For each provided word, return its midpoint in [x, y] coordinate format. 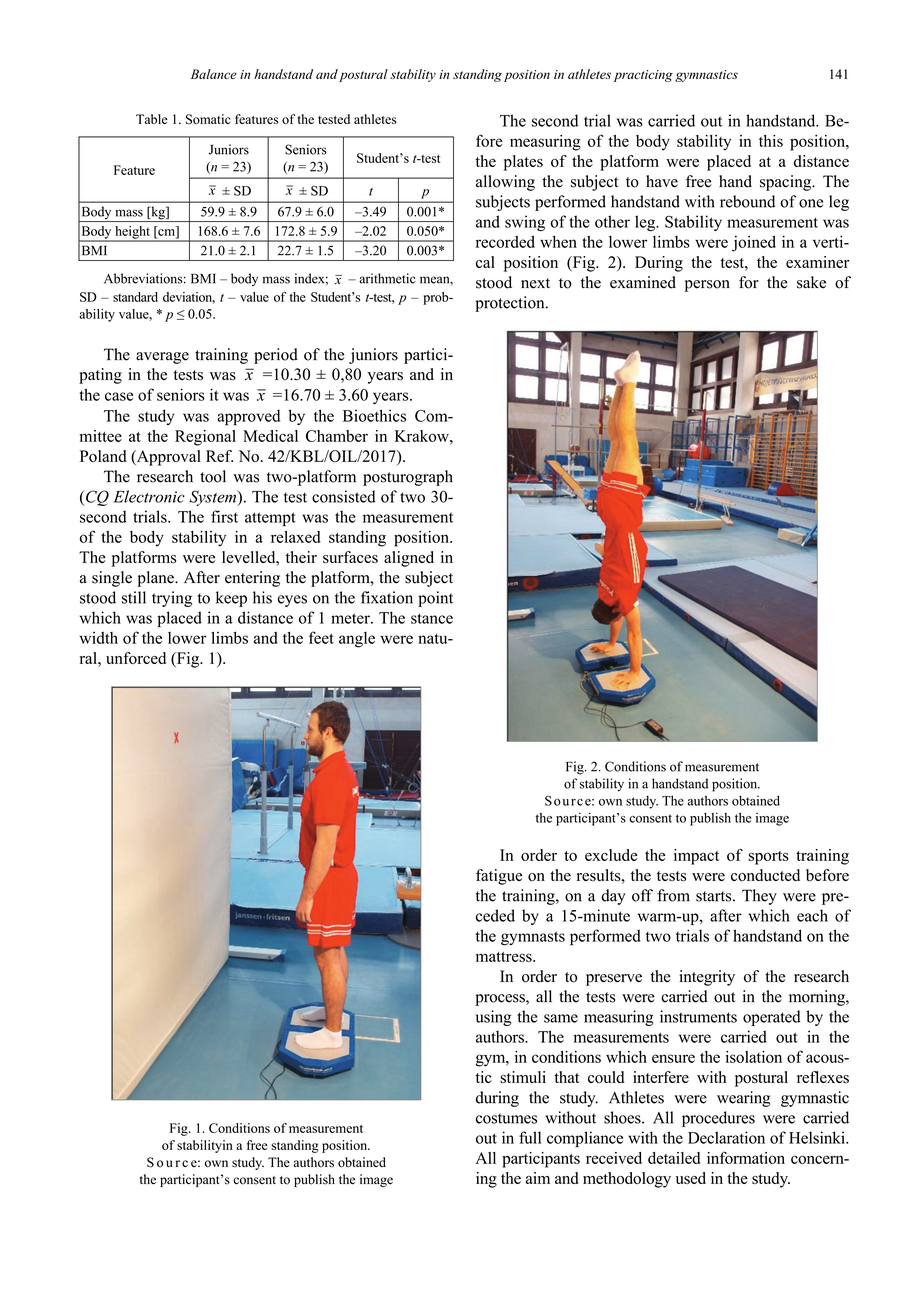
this [771, 141]
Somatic [208, 119]
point [435, 599]
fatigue [499, 877]
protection [511, 304]
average [162, 358]
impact [696, 857]
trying [172, 599]
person [707, 286]
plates [523, 163]
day [613, 897]
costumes [506, 1118]
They [759, 897]
